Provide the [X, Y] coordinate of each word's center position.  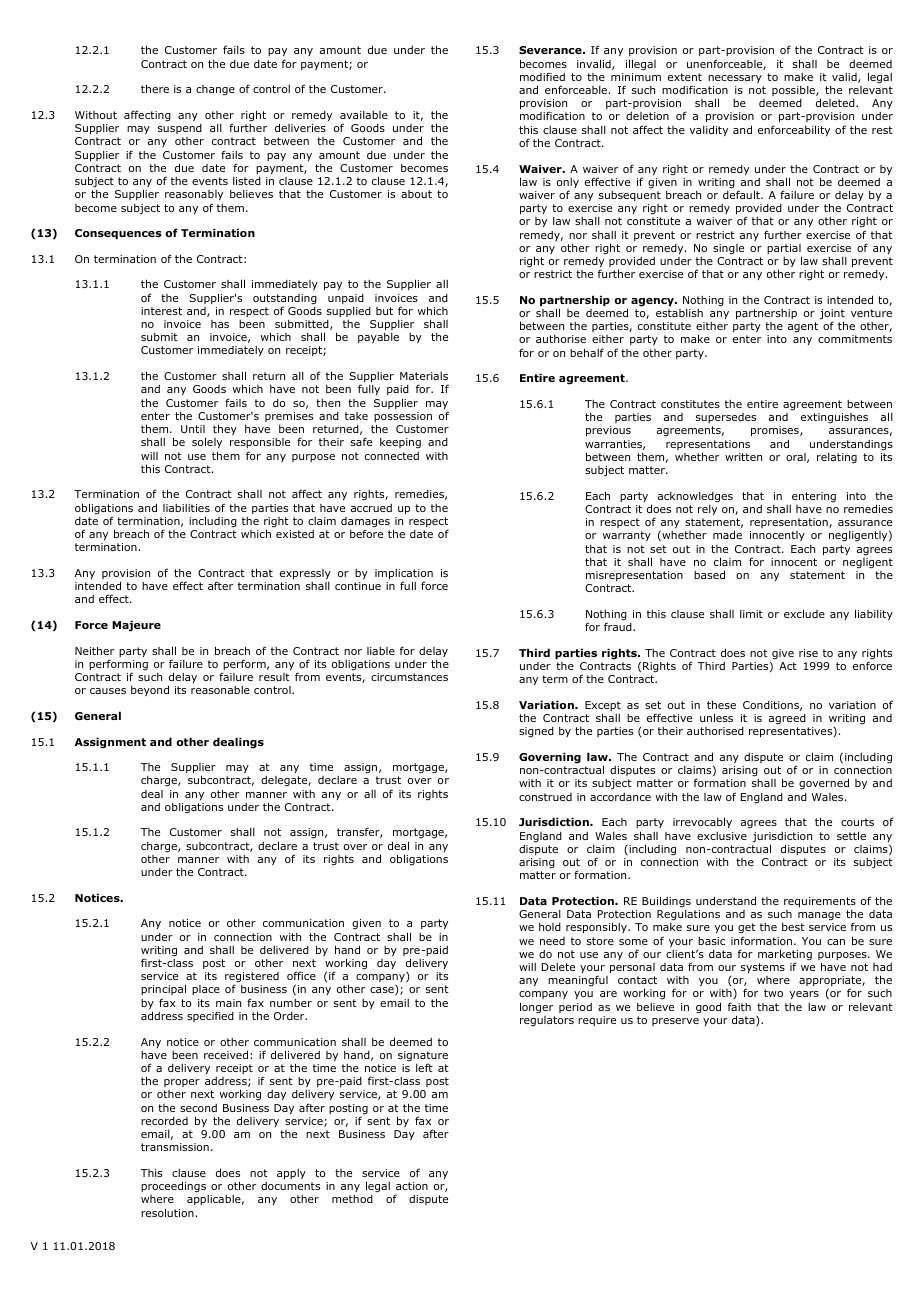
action [412, 1186]
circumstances [409, 677]
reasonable [220, 690]
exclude [804, 613]
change [215, 90]
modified [542, 76]
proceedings [173, 1187]
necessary [735, 79]
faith [739, 1006]
